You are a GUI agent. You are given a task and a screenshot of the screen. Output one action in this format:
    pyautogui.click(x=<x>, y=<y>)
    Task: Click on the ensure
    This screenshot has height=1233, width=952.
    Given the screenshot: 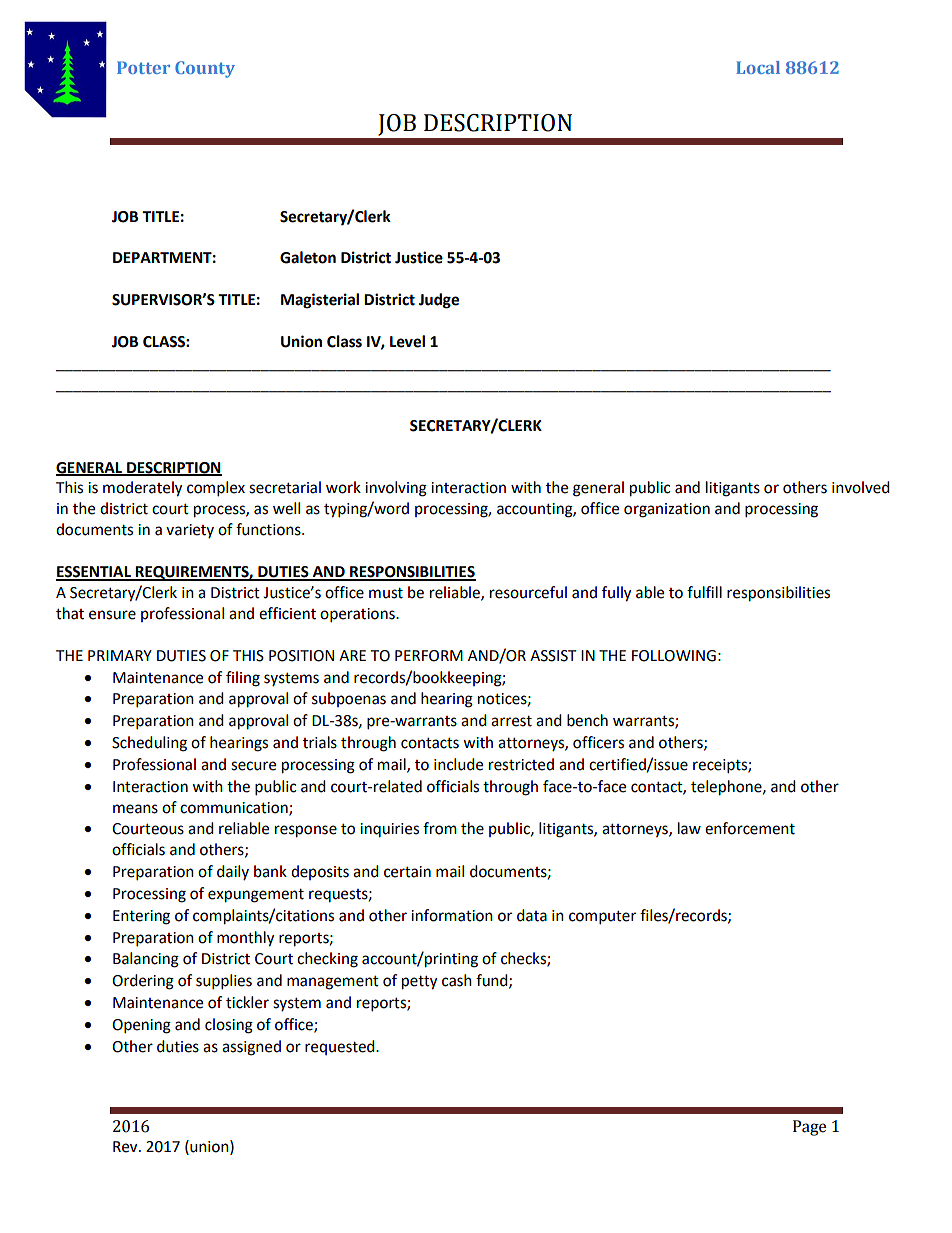 What is the action you would take?
    pyautogui.click(x=112, y=615)
